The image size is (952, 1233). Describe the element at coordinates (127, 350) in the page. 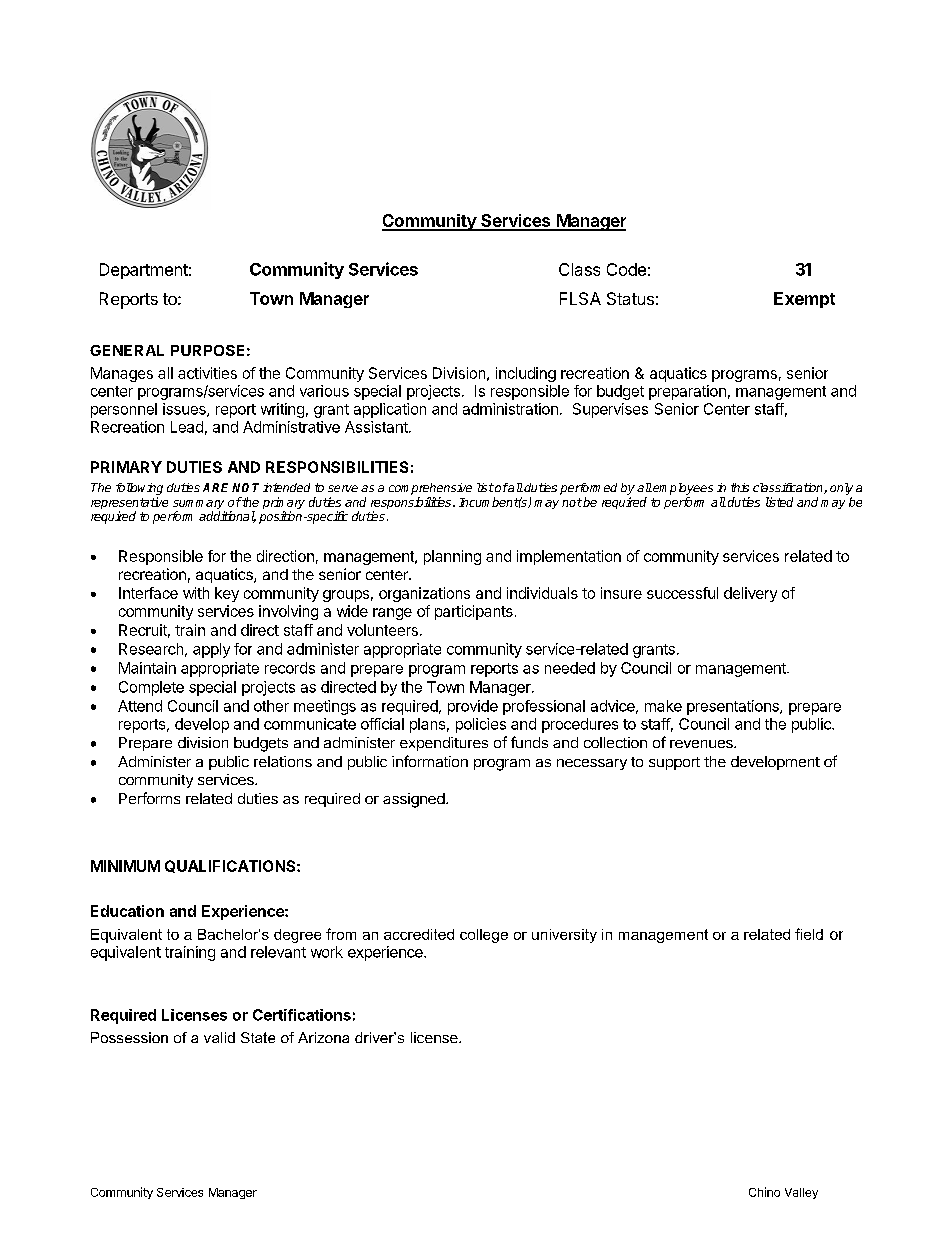

I see `GENERAL` at that location.
